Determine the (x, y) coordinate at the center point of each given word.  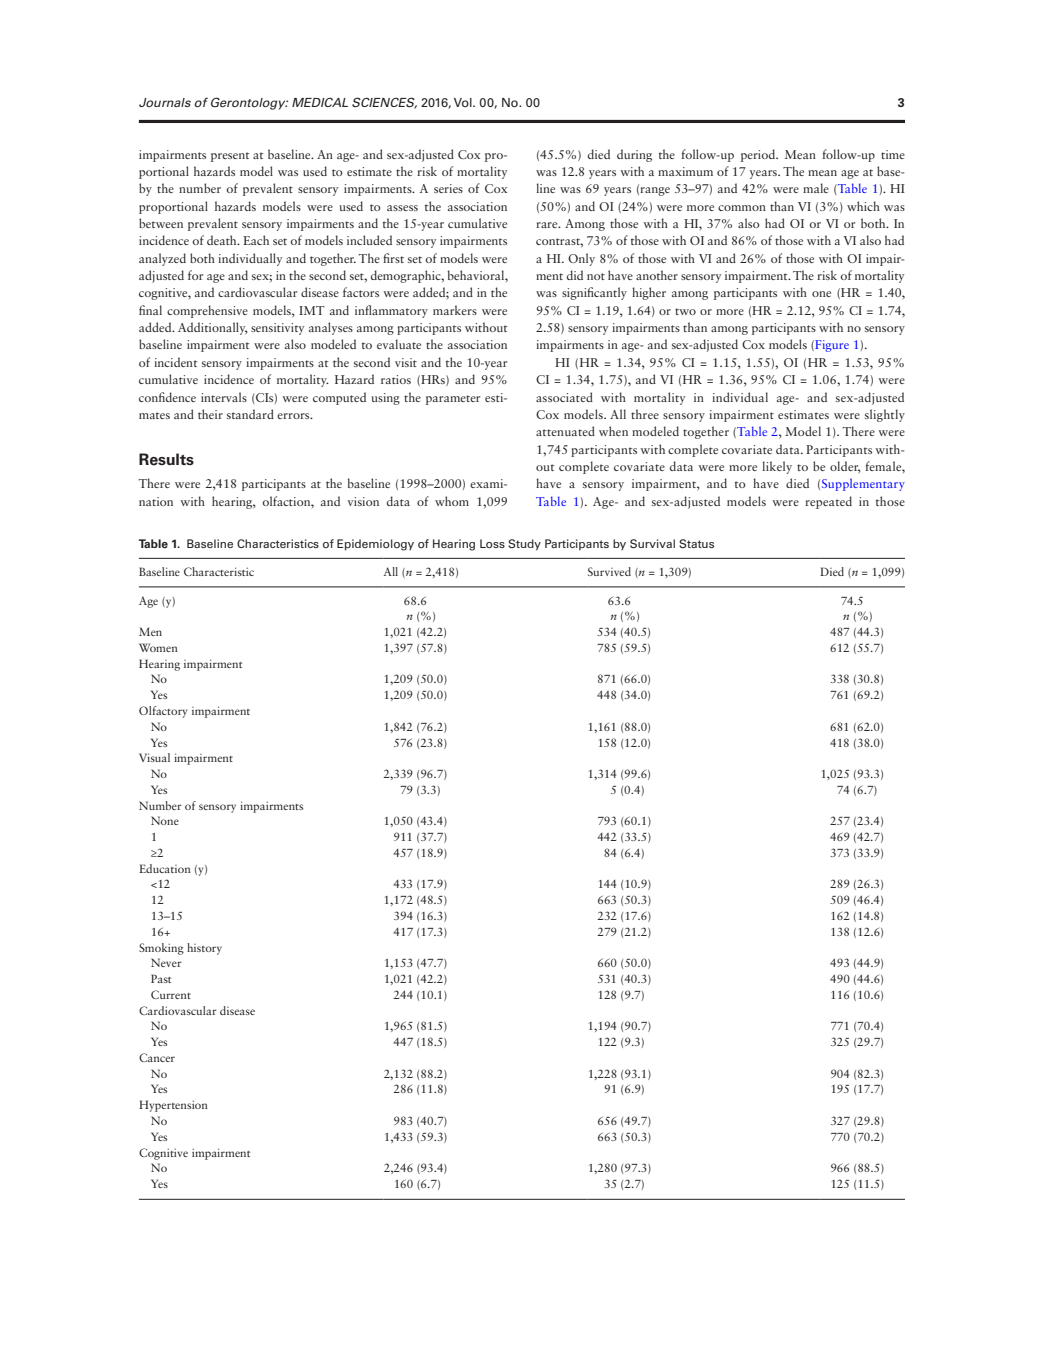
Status (696, 543)
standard (250, 414)
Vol (464, 102)
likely (777, 467)
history (204, 949)
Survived (609, 571)
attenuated (565, 431)
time (893, 154)
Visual (154, 757)
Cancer (157, 1057)
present (230, 157)
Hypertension (173, 1106)
